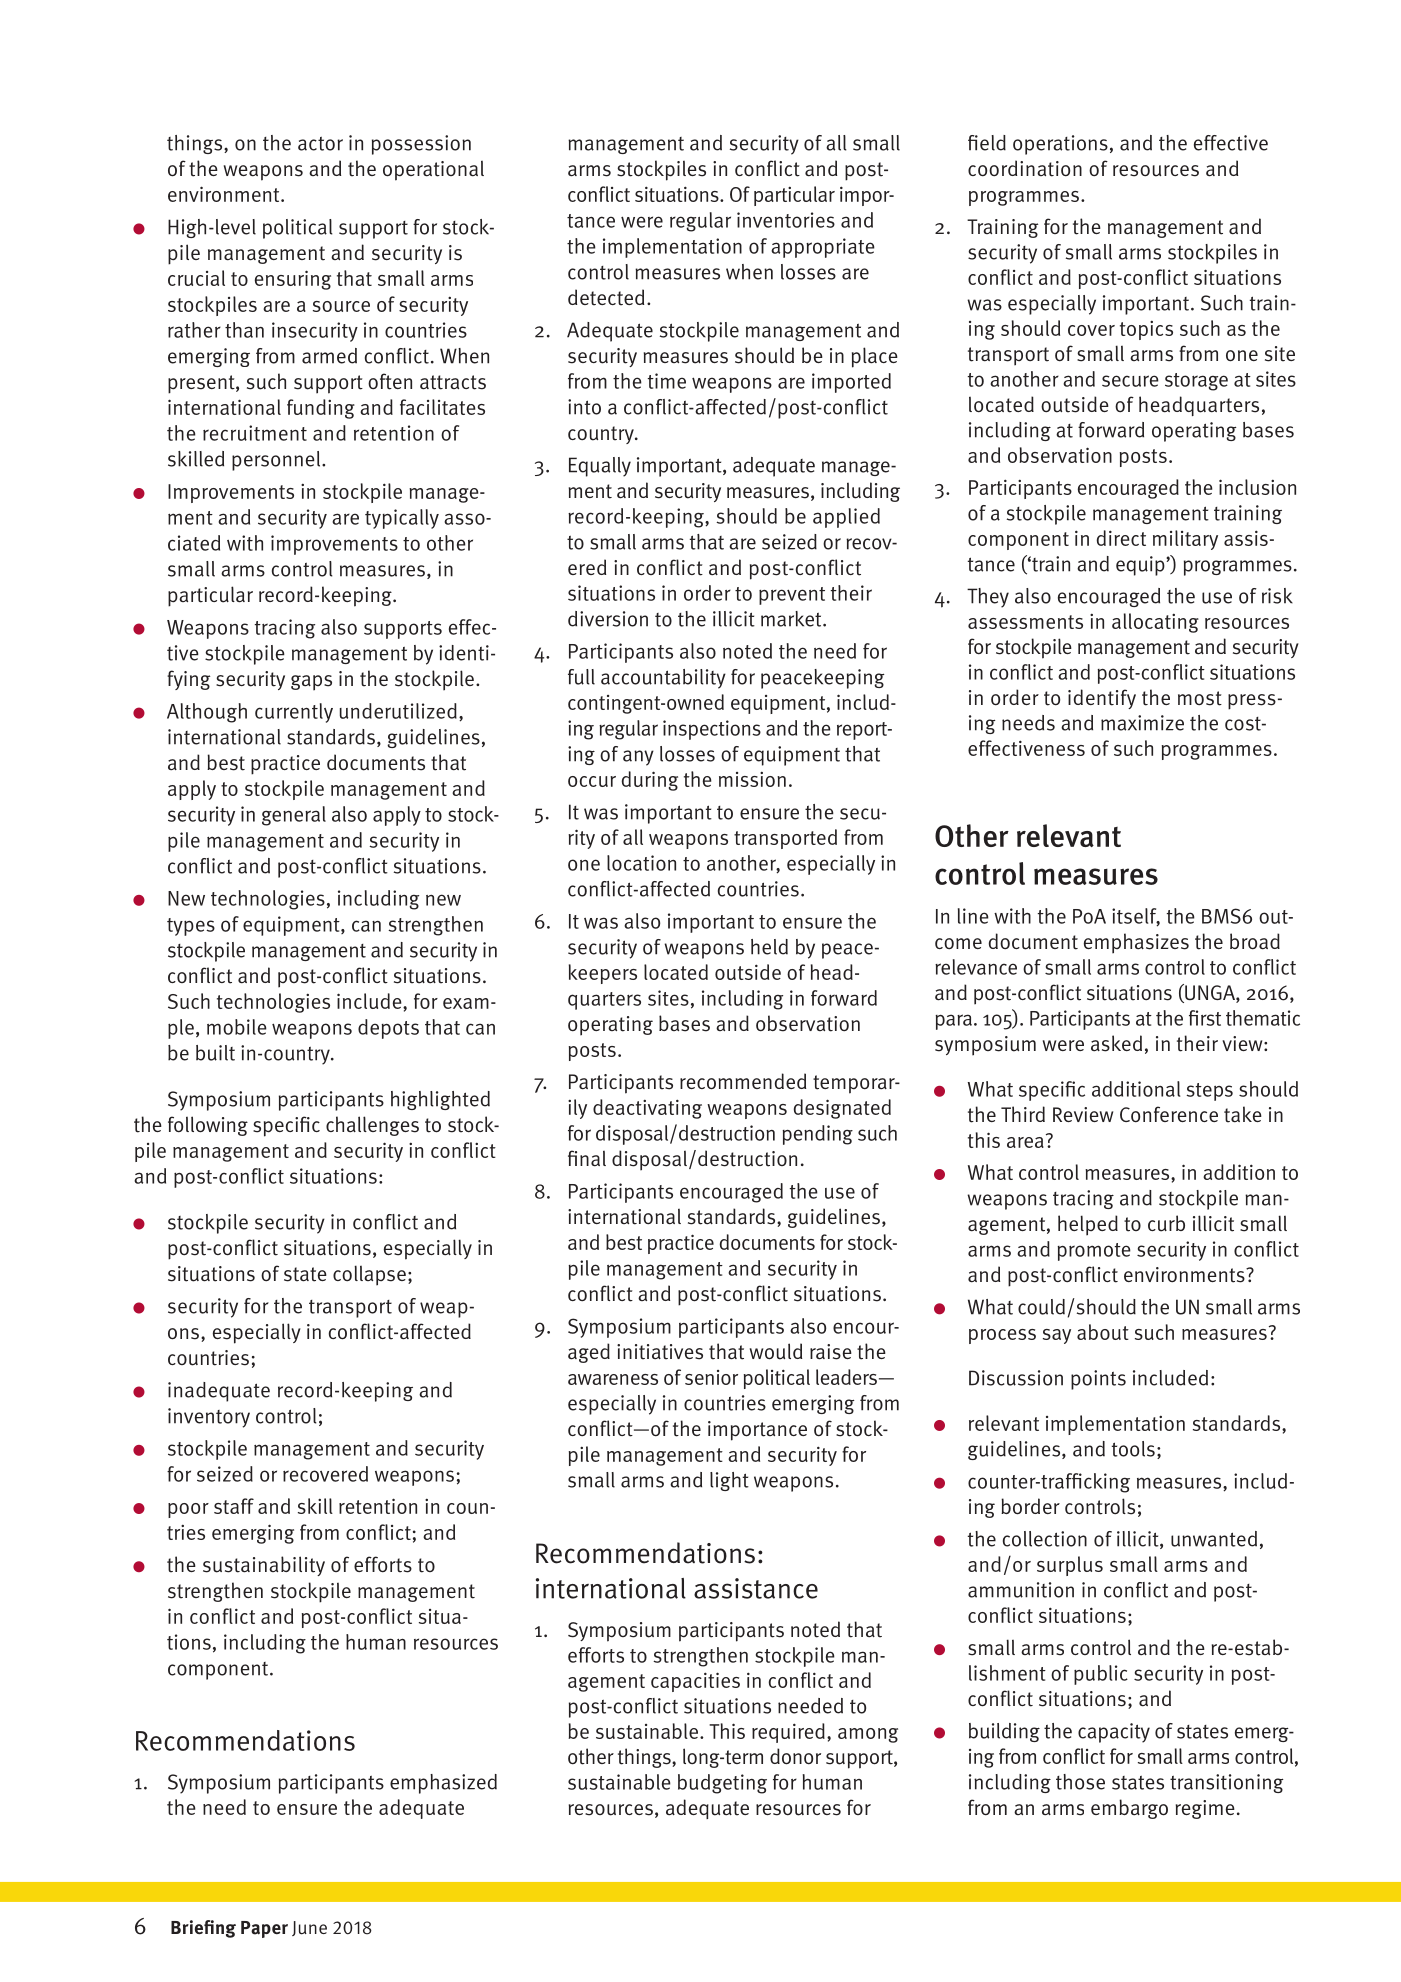 Image resolution: width=1401 pixels, height=1982 pixels. I want to click on actor, so click(320, 144).
